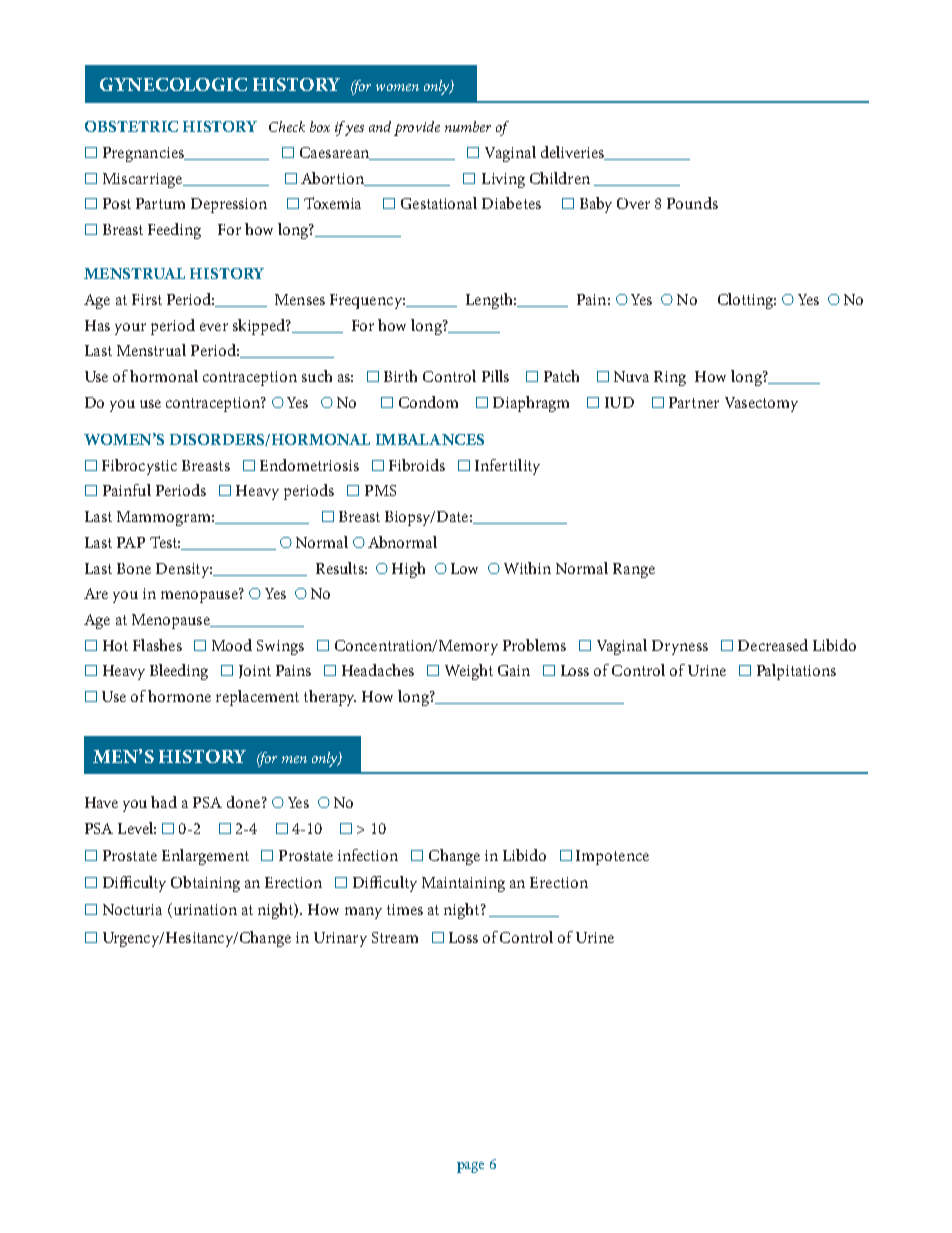 This screenshot has width=952, height=1233. What do you see at coordinates (204, 910) in the screenshot?
I see `urination` at bounding box center [204, 910].
